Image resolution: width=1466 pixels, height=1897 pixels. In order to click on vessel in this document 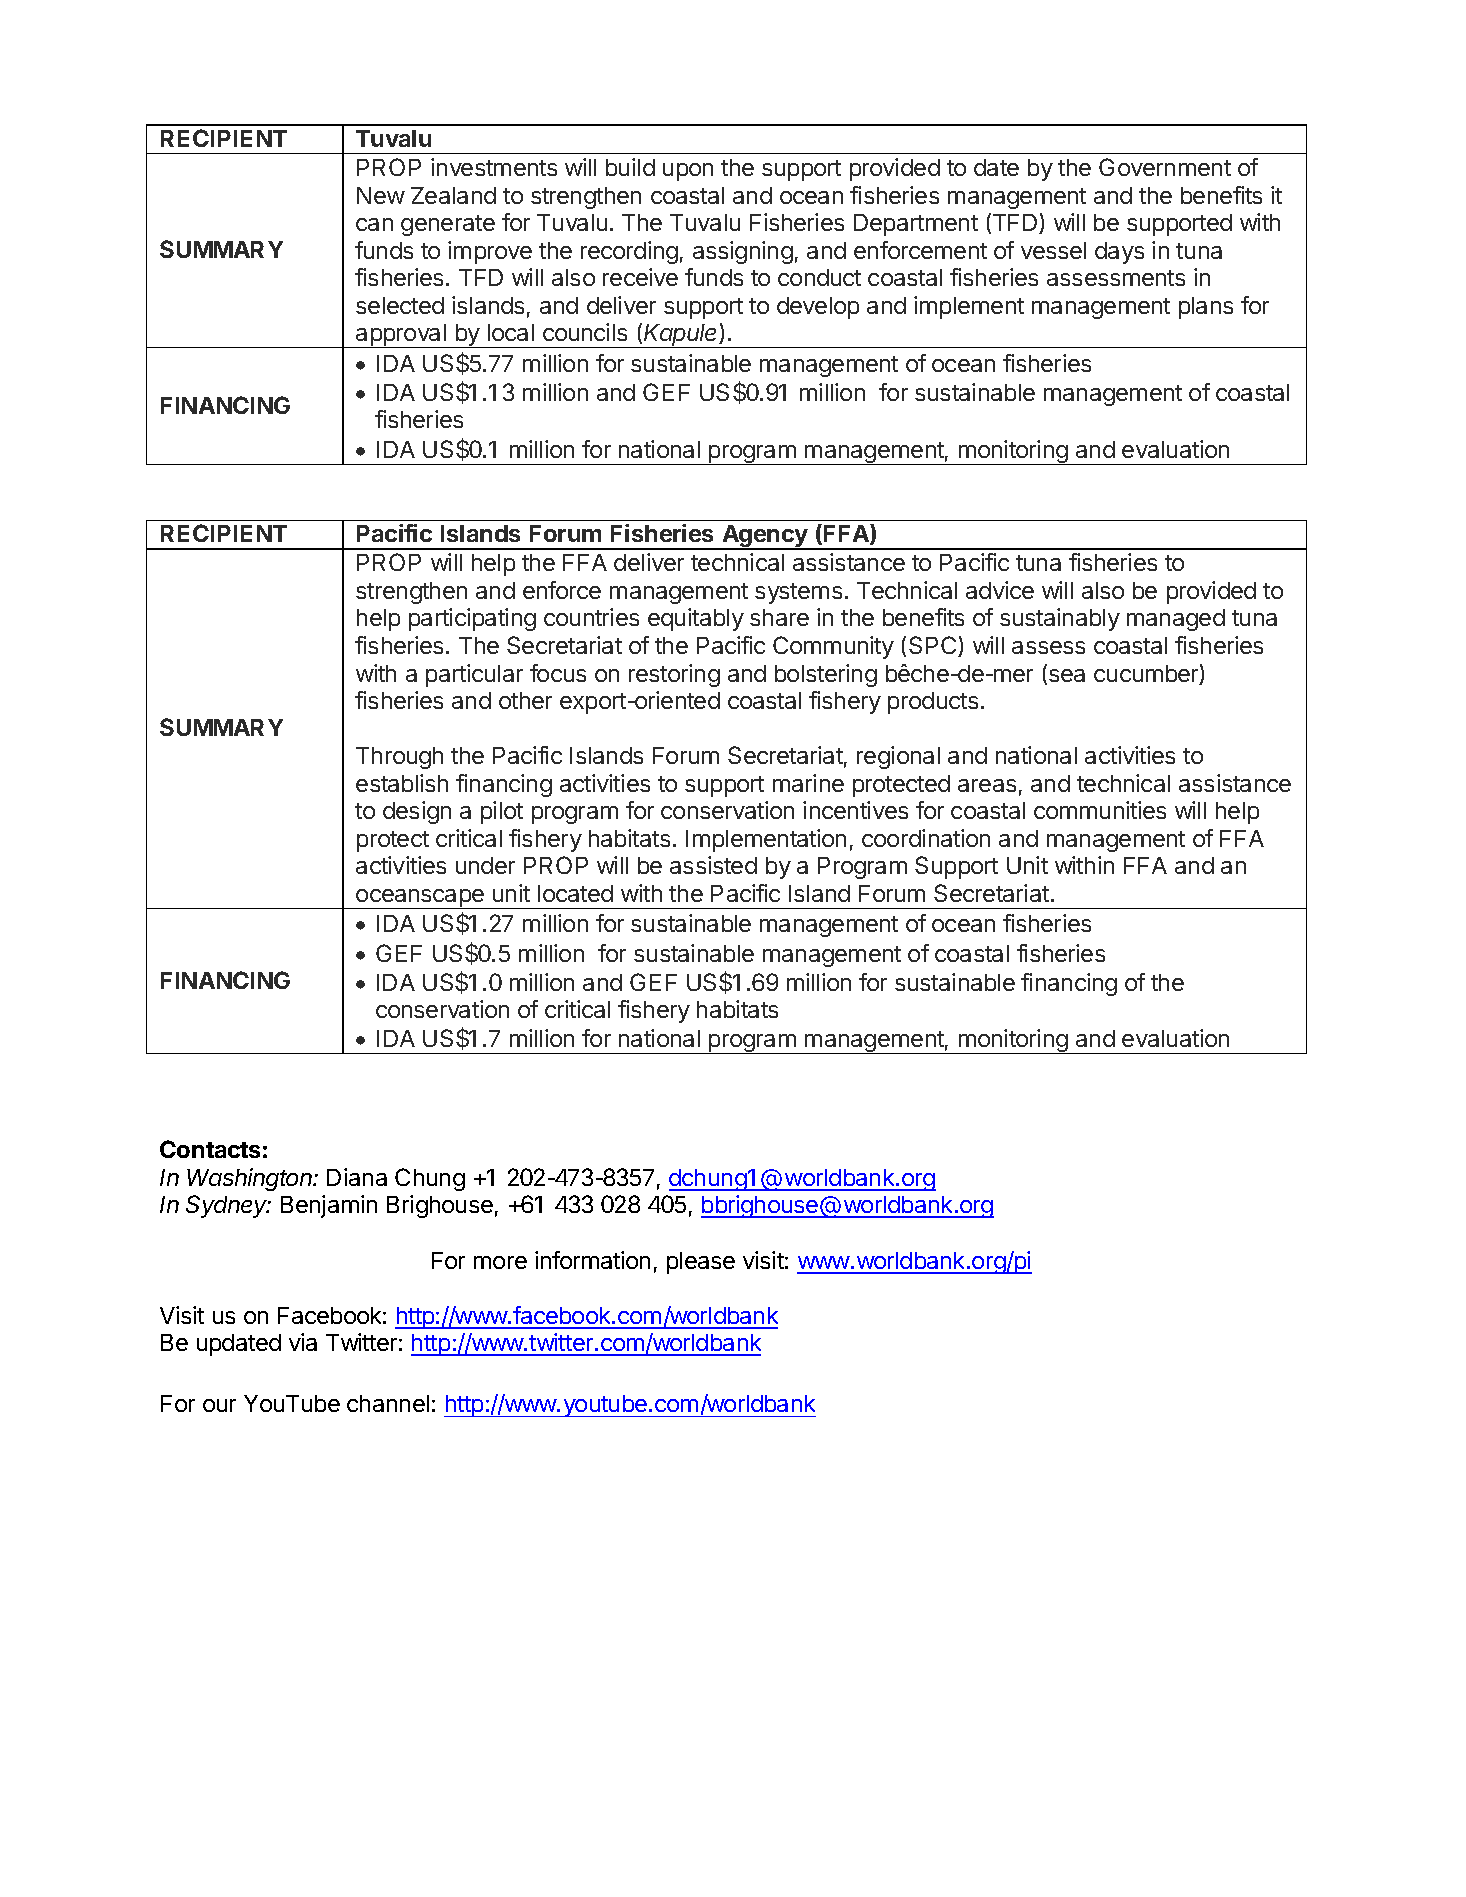, I will do `click(1053, 250)`.
